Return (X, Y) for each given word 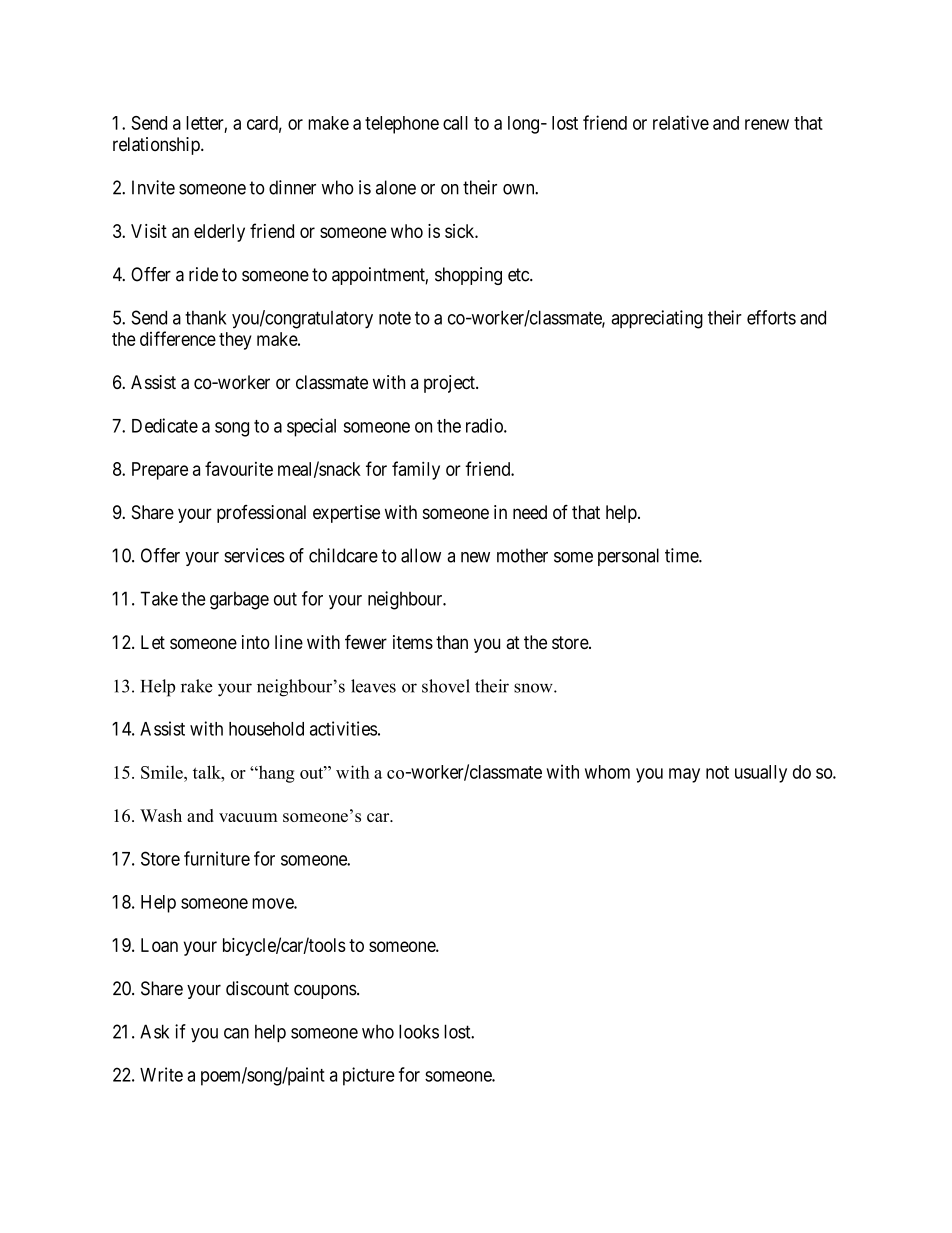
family (416, 470)
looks (419, 1031)
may (684, 775)
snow (534, 688)
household (266, 729)
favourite (239, 468)
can (236, 1033)
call (455, 123)
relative (681, 122)
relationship (157, 146)
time (682, 555)
